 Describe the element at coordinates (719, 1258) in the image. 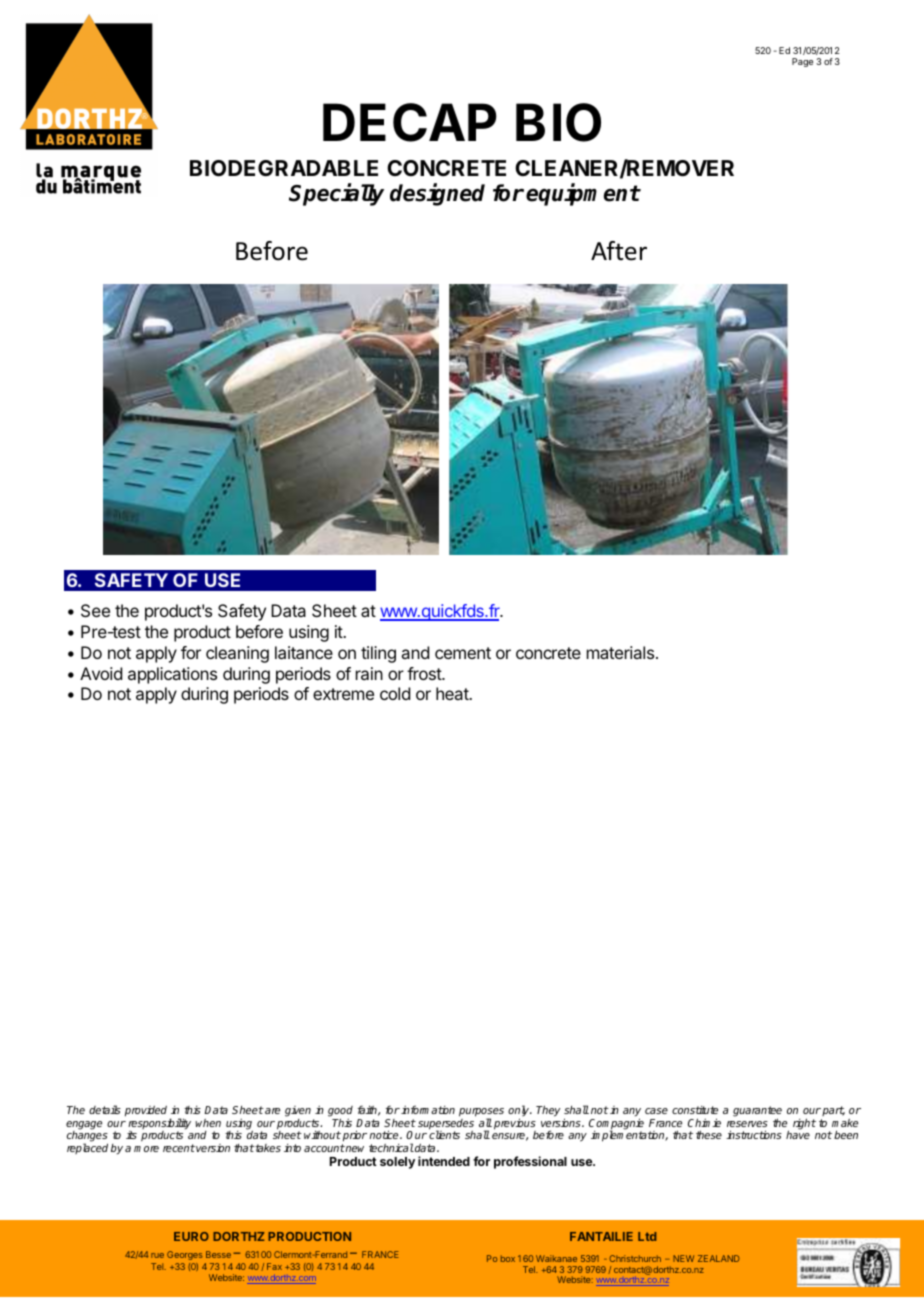

I see `ZEALAND` at that location.
